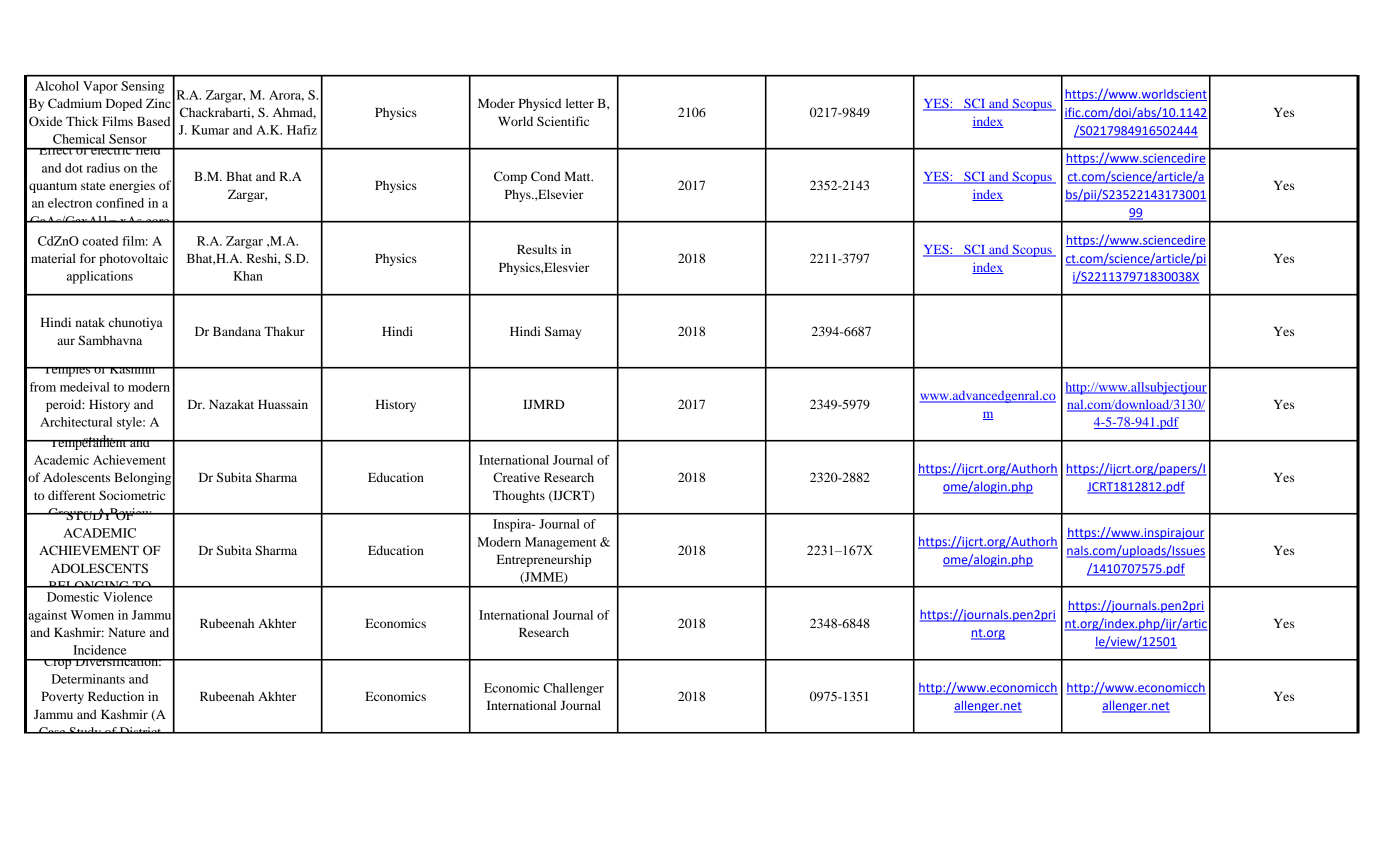 The height and width of the document is (850, 1400). What do you see at coordinates (116, 696) in the document?
I see `Reduction` at bounding box center [116, 696].
